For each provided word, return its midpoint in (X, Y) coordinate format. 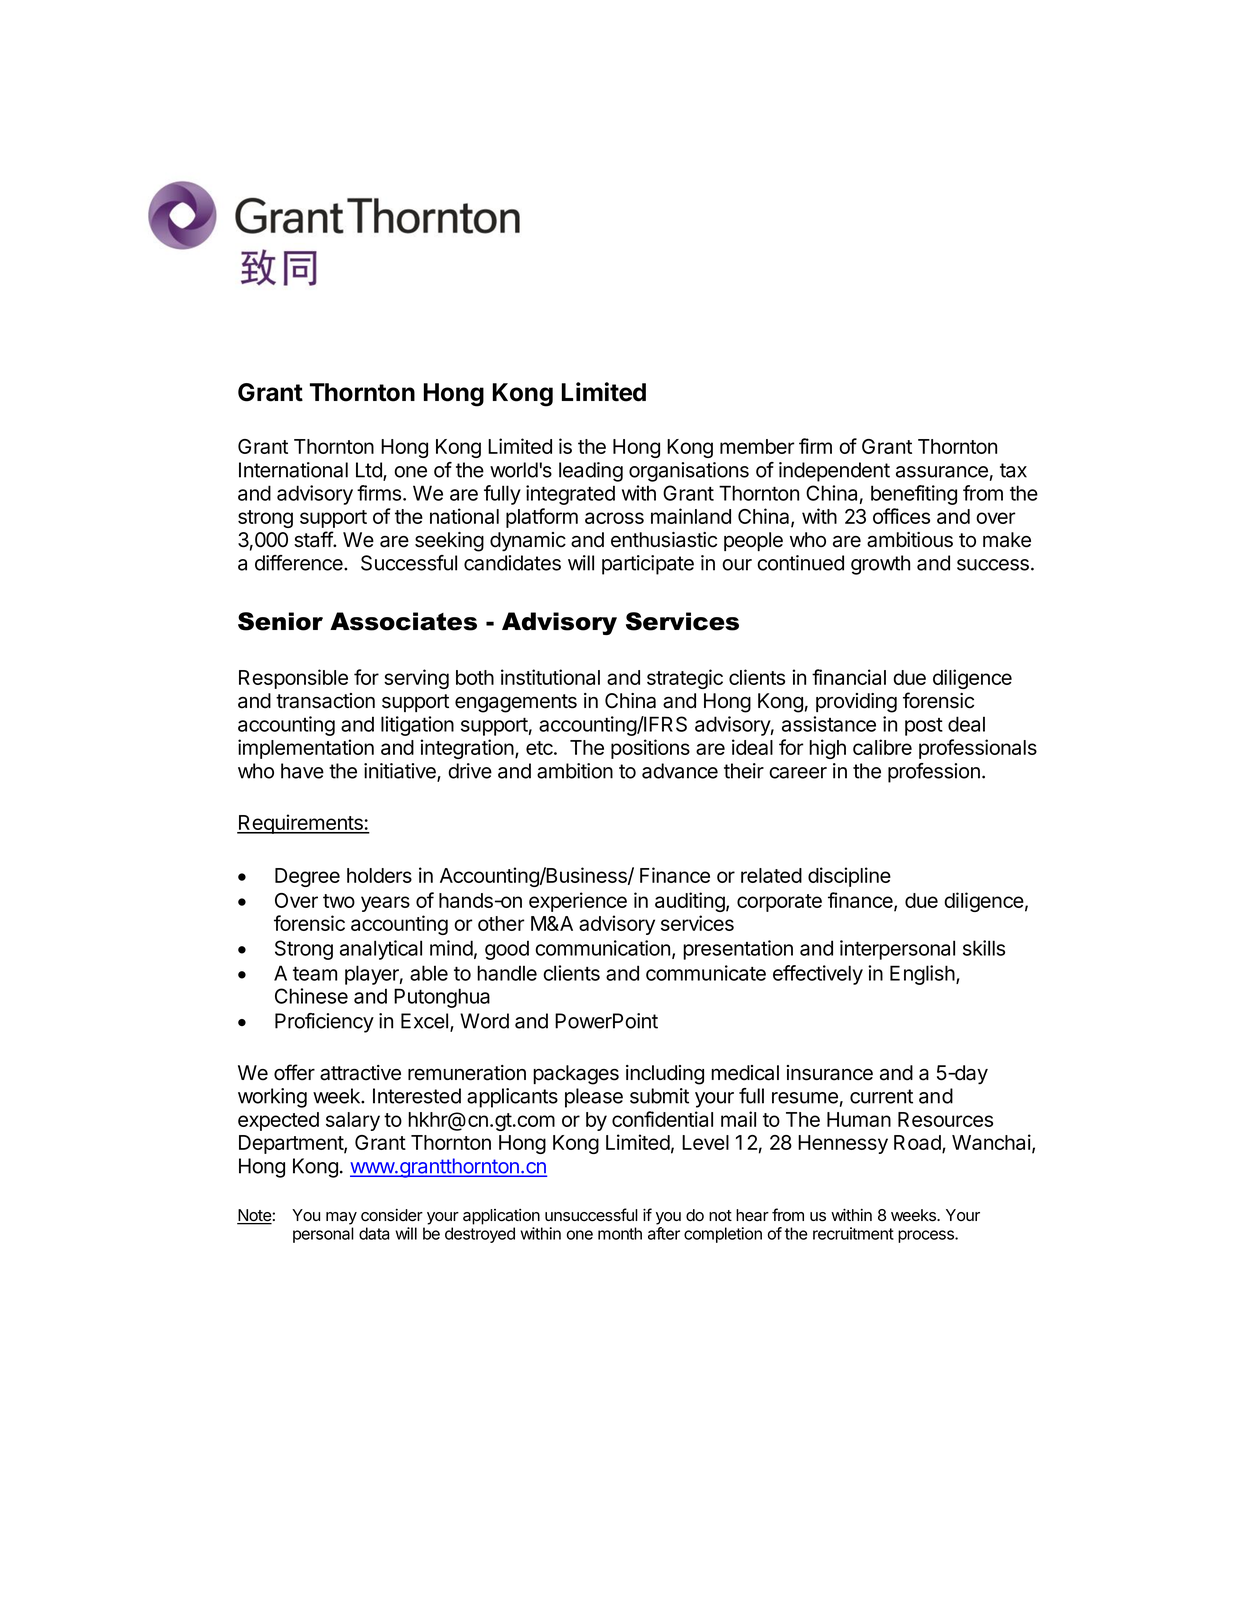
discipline (849, 877)
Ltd (370, 471)
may (341, 1218)
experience (578, 902)
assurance (942, 472)
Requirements (301, 824)
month (620, 1233)
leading (591, 472)
